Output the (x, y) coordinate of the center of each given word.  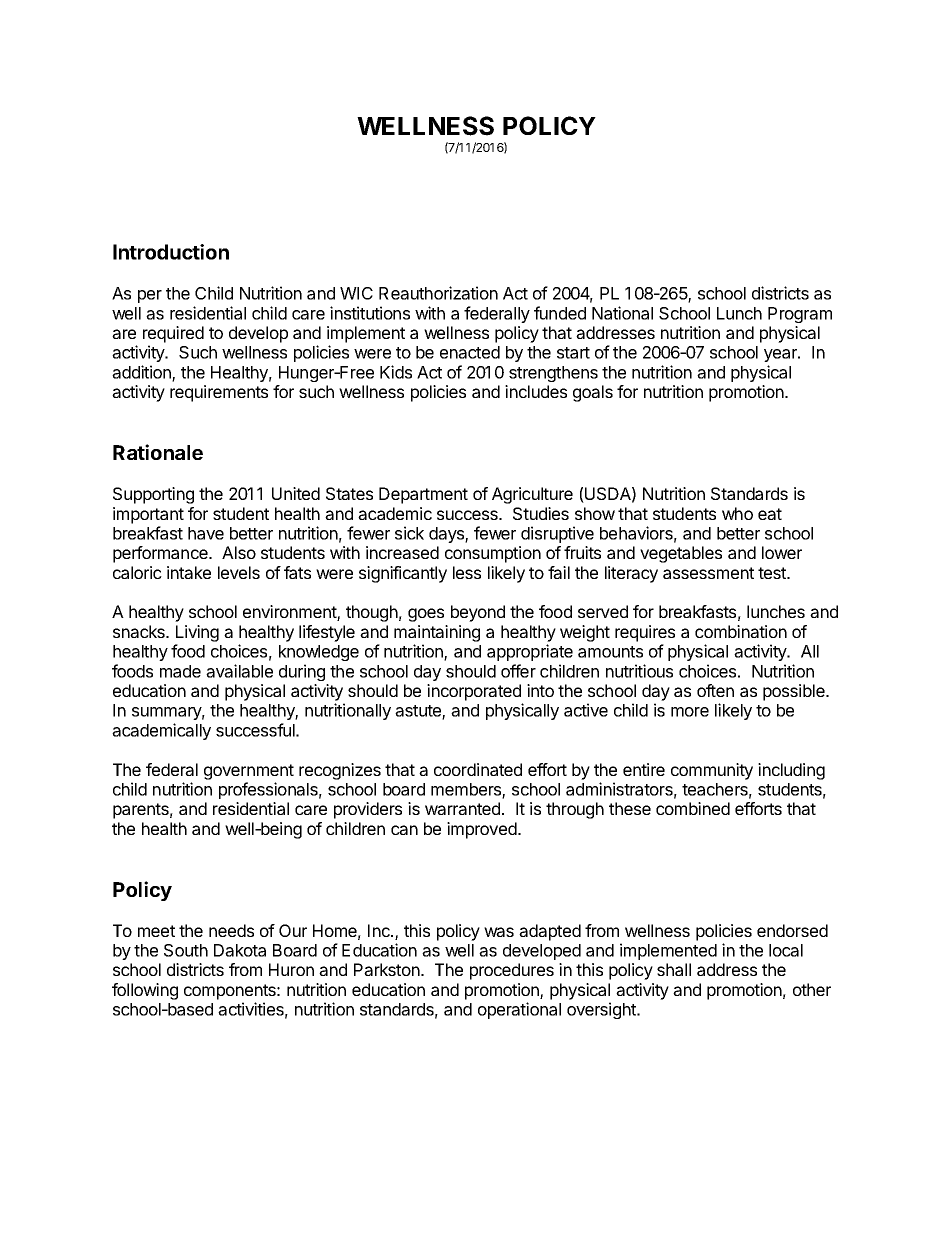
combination (741, 631)
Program (800, 315)
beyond (478, 613)
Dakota (240, 950)
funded (560, 313)
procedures (512, 971)
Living (197, 633)
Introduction (171, 252)
